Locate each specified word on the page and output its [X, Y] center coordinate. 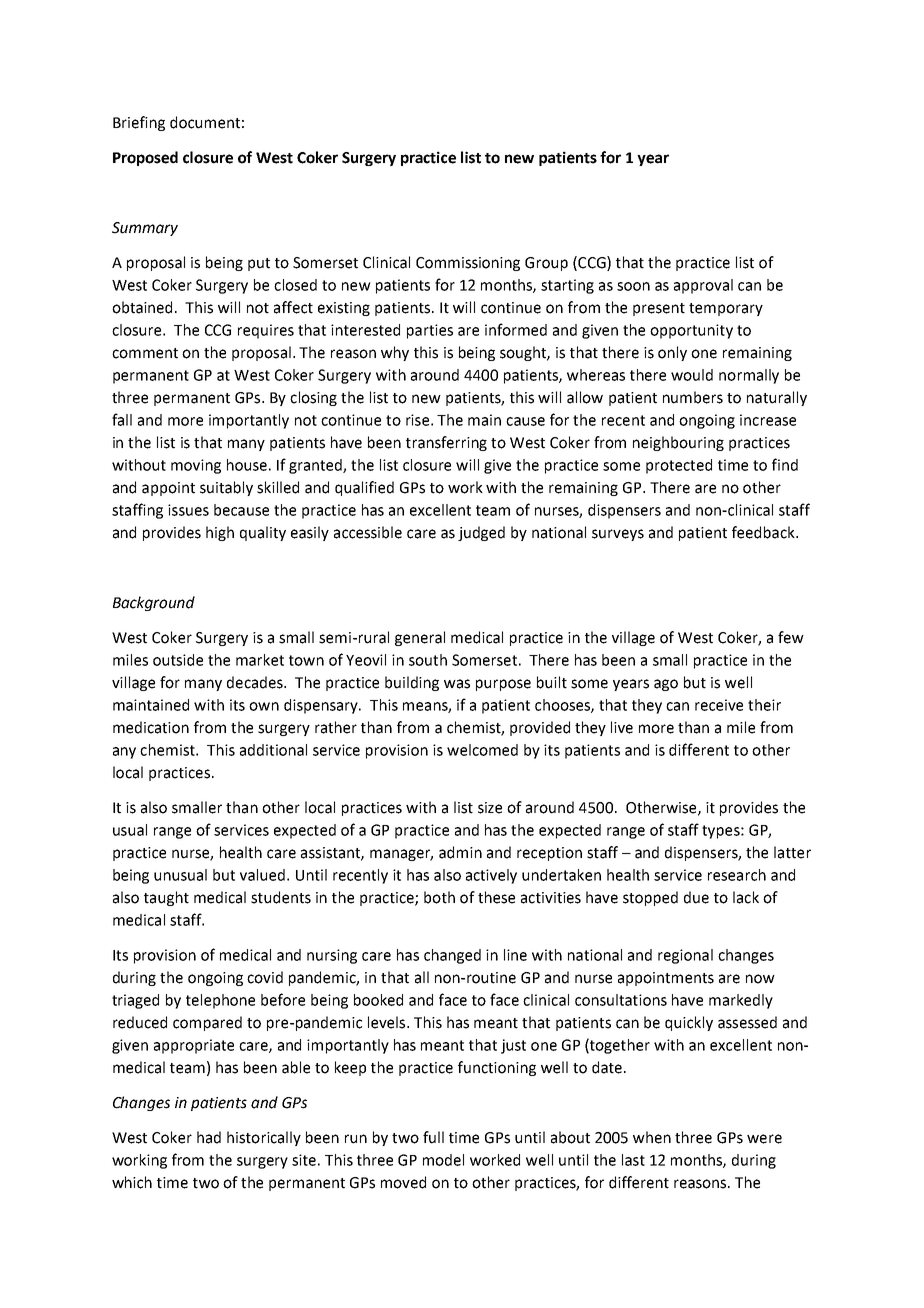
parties [430, 331]
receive [719, 705]
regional [685, 956]
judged [481, 533]
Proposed [145, 158]
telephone [220, 1001]
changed [452, 956]
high [220, 533]
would [692, 375]
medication [151, 727]
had [209, 1137]
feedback [764, 532]
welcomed [482, 750]
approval [703, 286]
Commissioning [468, 264]
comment [145, 353]
